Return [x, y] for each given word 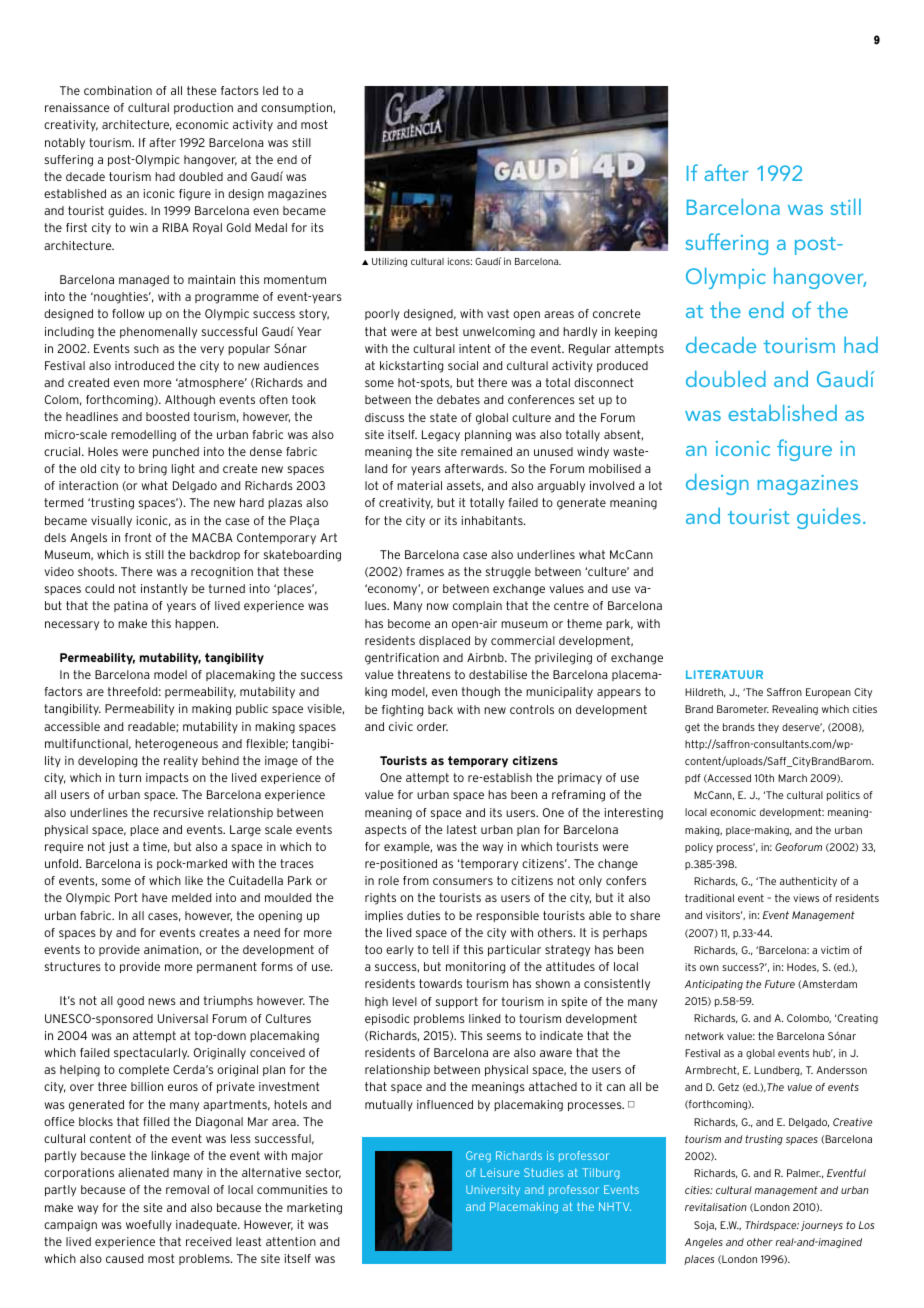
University [493, 1190]
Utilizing [389, 262]
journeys [822, 1226]
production [203, 108]
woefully [149, 1225]
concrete [617, 313]
